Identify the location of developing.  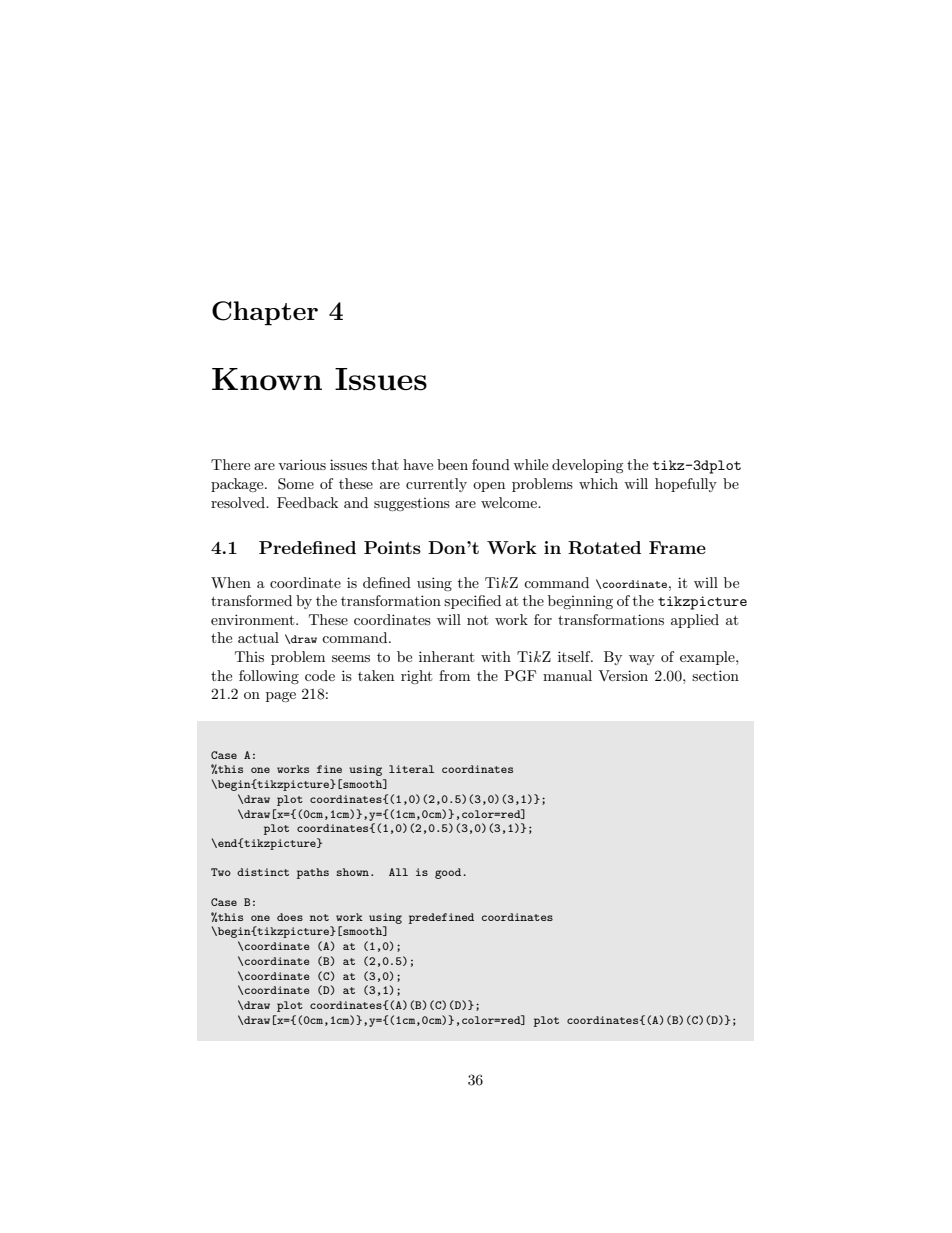
(588, 466).
